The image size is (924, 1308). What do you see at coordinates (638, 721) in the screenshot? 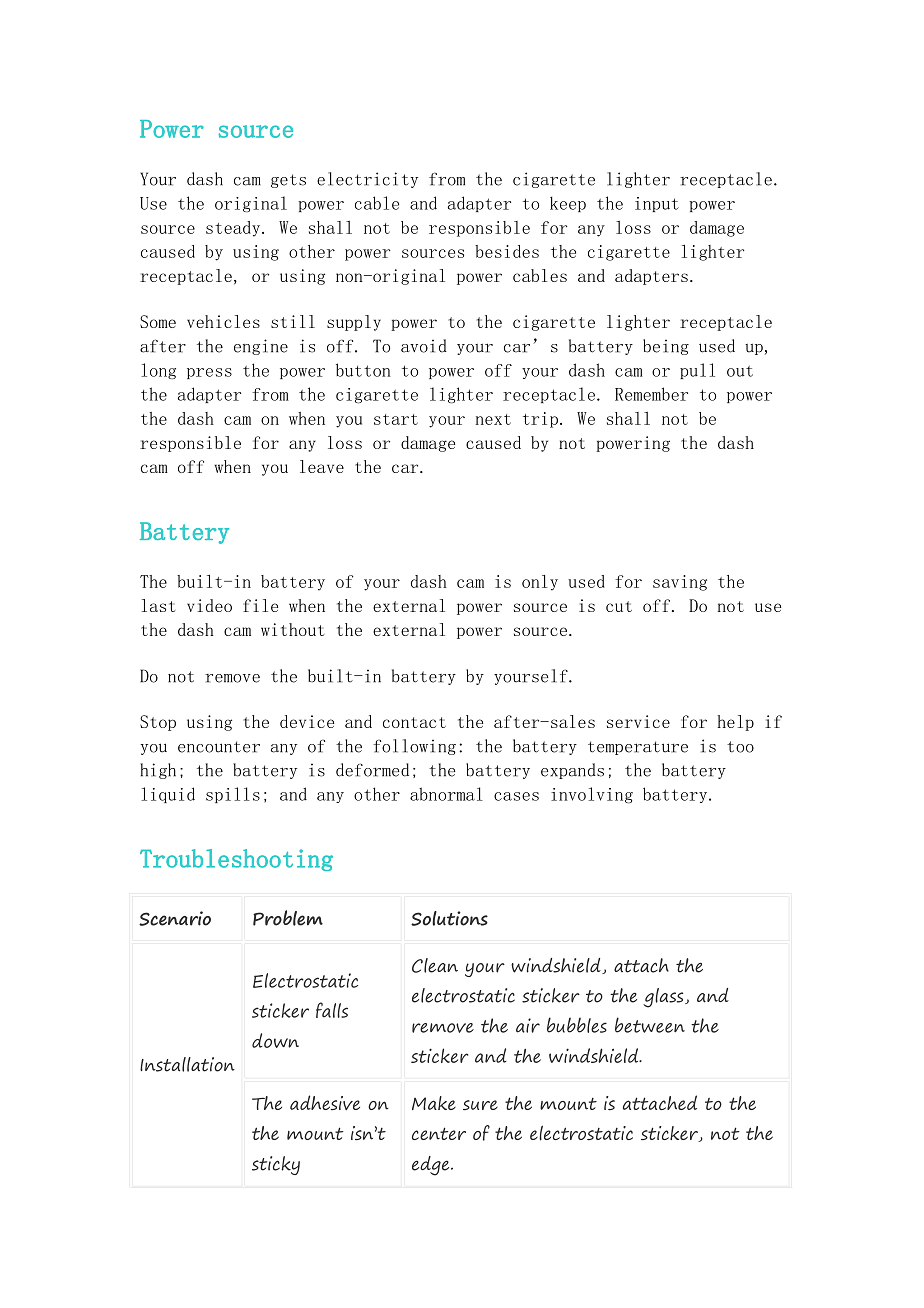
I see `service` at bounding box center [638, 721].
